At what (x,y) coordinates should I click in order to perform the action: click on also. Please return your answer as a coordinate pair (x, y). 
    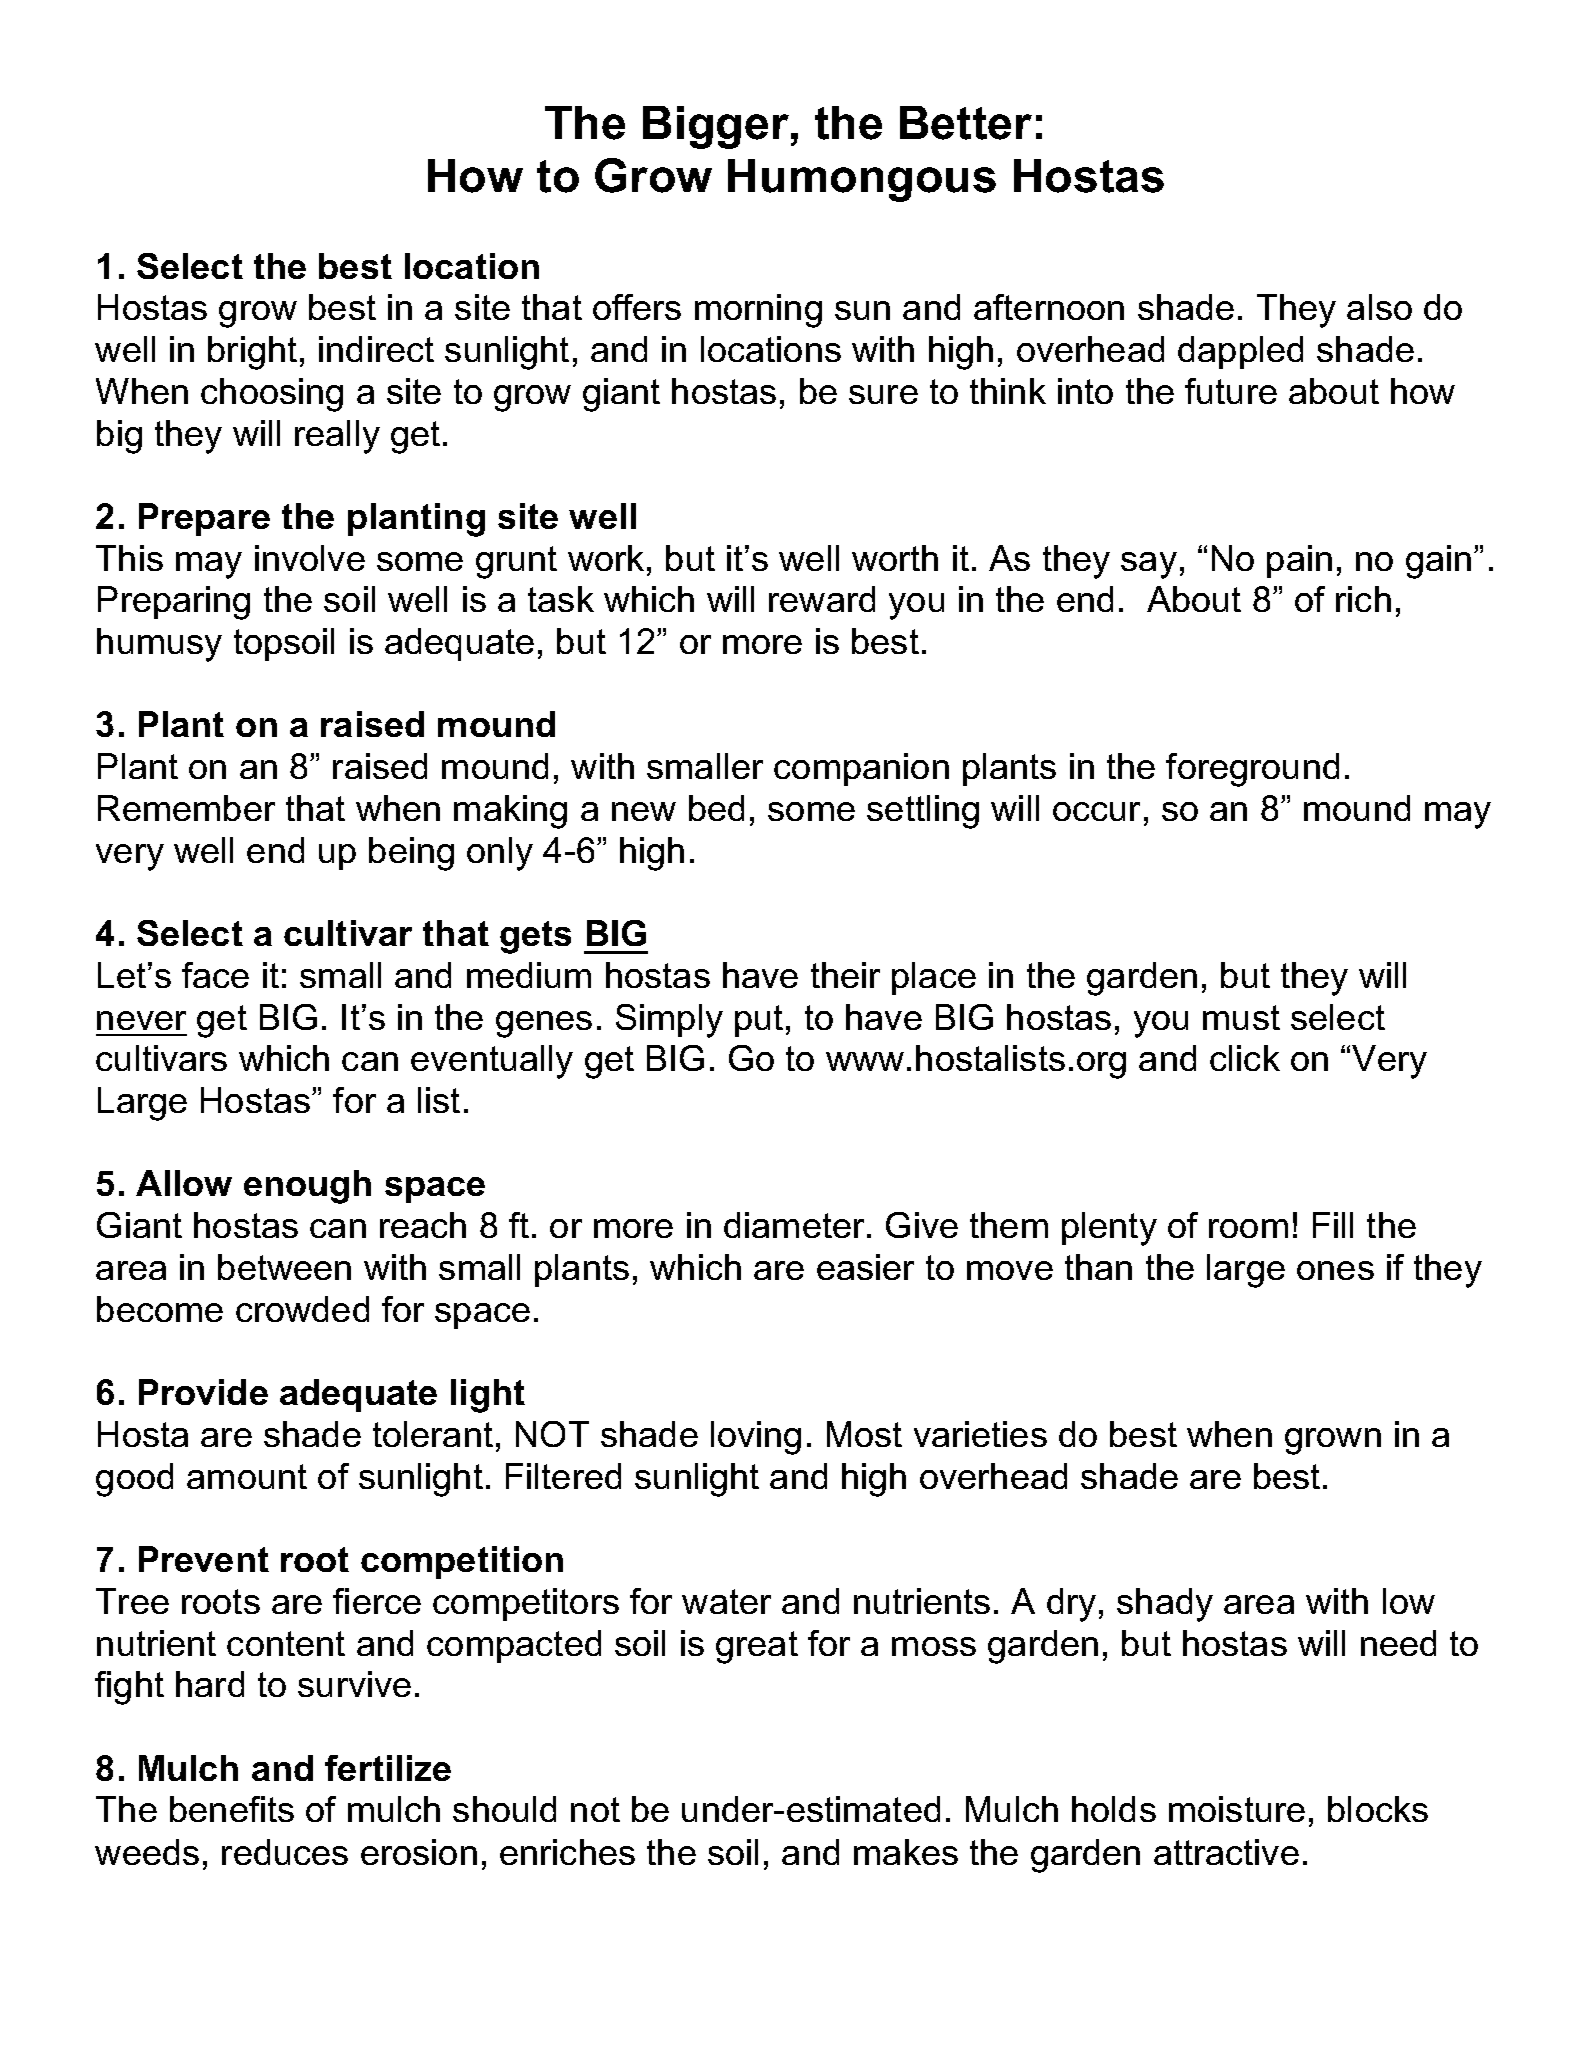
    Looking at the image, I should click on (1379, 307).
